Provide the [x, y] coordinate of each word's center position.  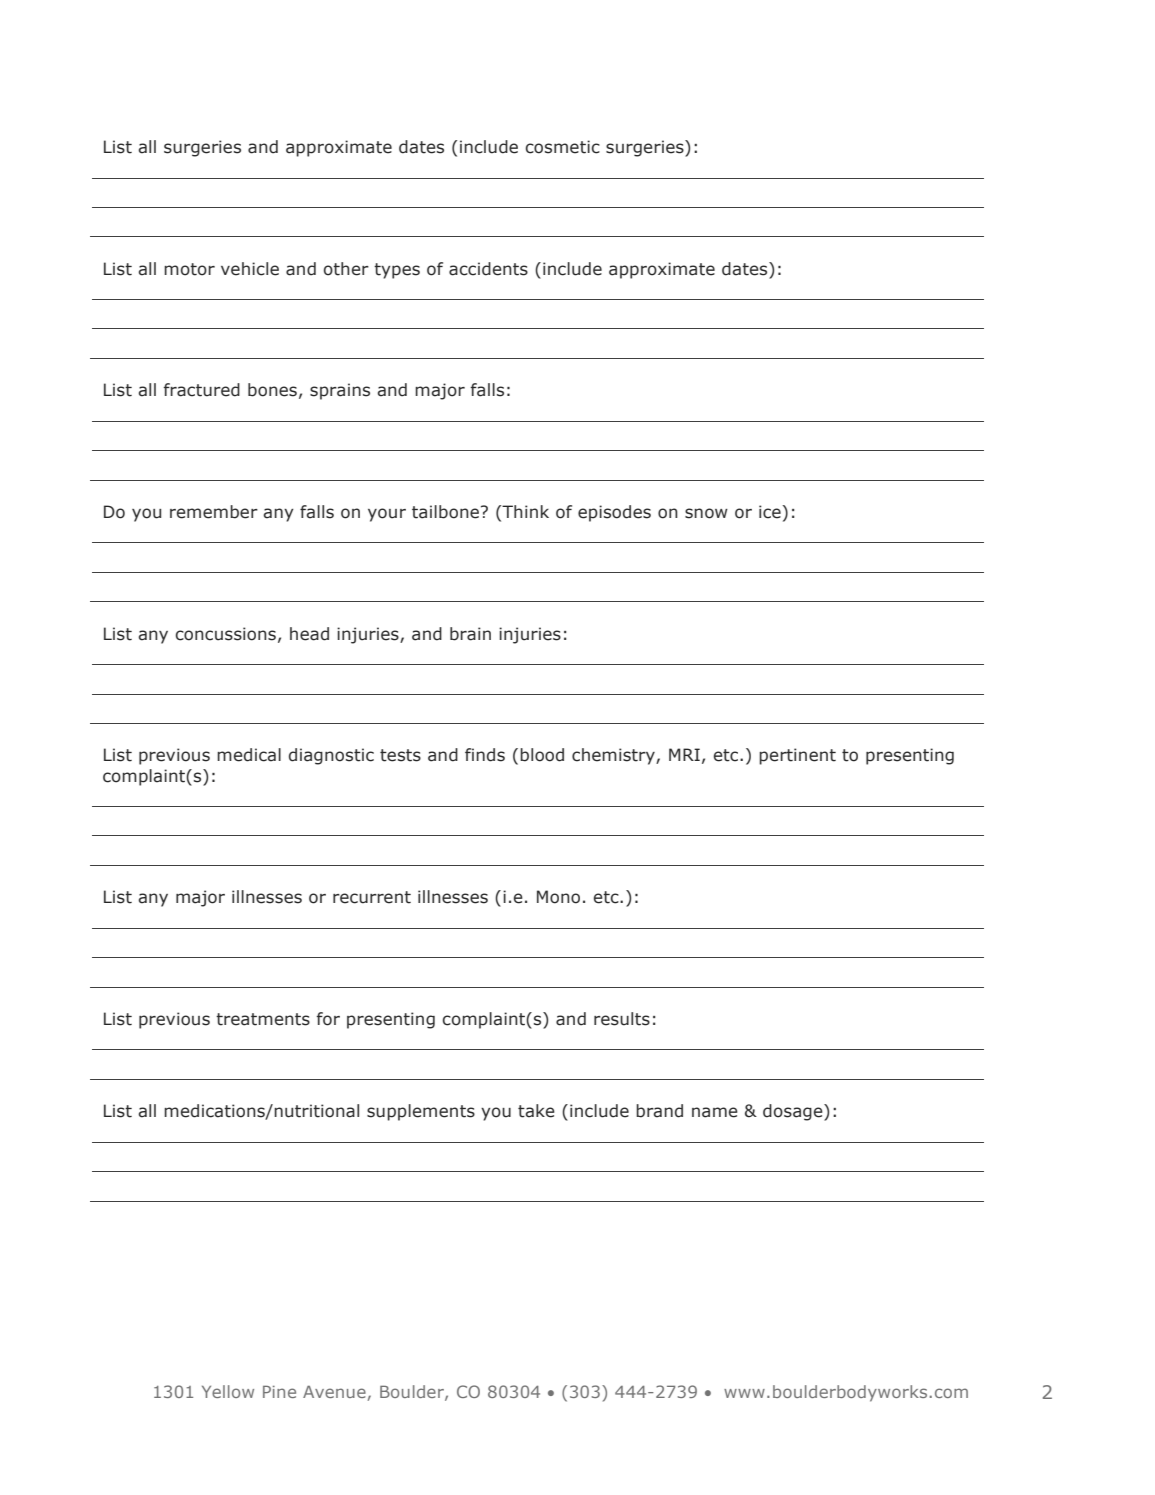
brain [470, 634]
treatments [263, 1019]
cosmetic [562, 147]
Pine [279, 1391]
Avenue [334, 1391]
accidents [488, 269]
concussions [225, 634]
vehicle [250, 269]
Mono [558, 897]
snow [706, 513]
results [622, 1019]
